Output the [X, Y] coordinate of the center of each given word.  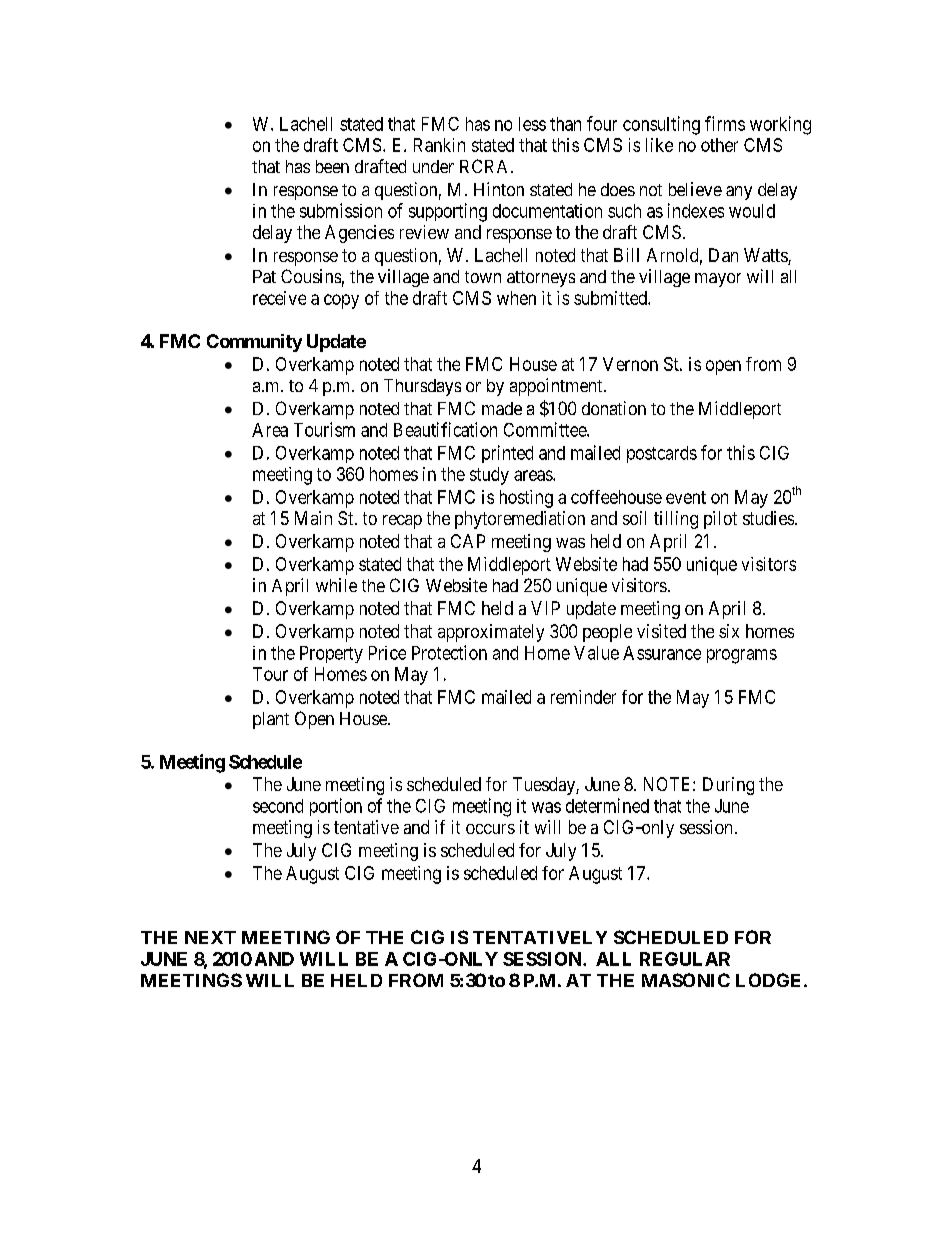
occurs [490, 829]
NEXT [210, 937]
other [719, 145]
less [532, 124]
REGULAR [685, 959]
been [332, 166]
